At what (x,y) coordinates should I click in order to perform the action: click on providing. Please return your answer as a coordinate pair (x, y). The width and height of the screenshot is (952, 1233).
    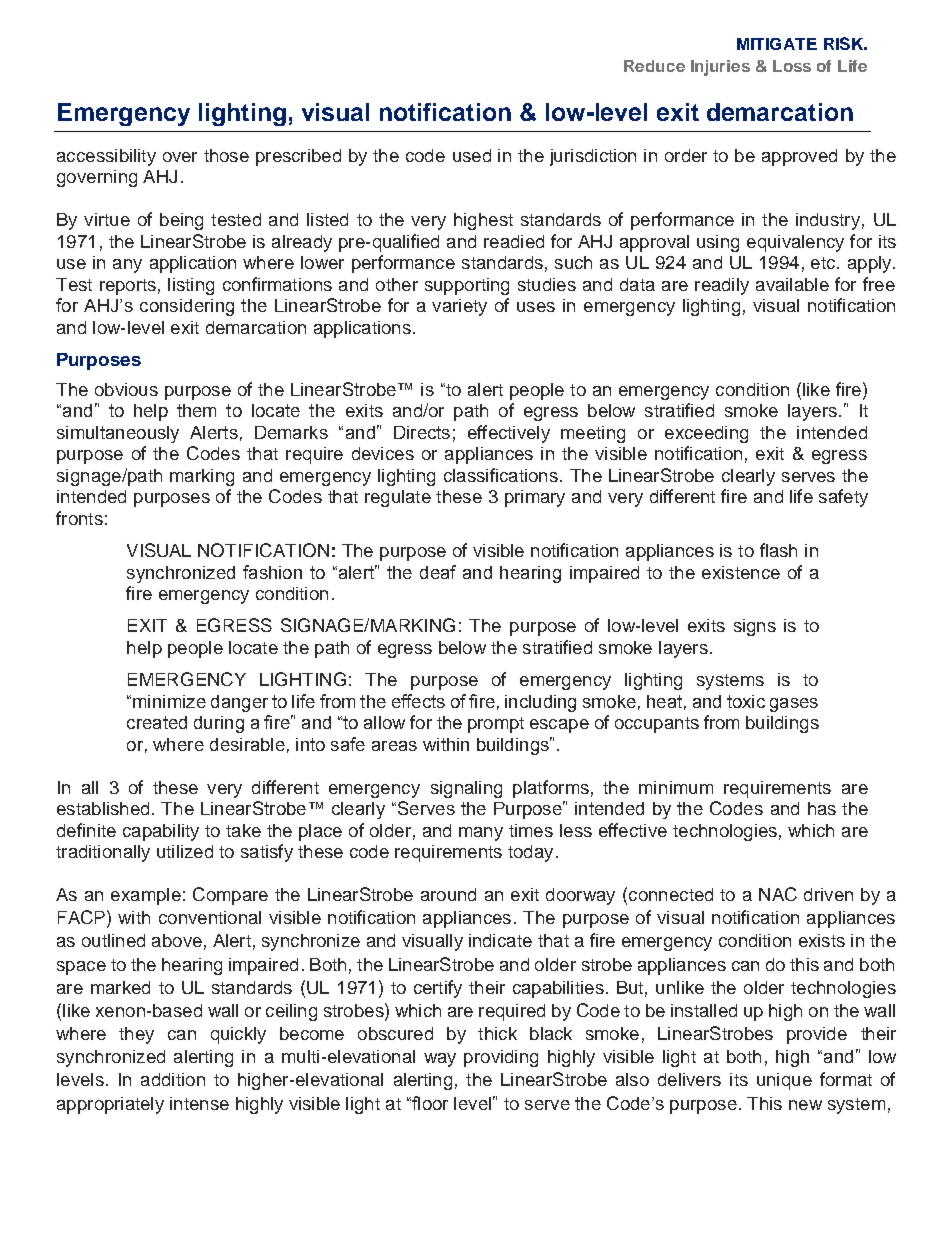
    Looking at the image, I should click on (501, 1058).
